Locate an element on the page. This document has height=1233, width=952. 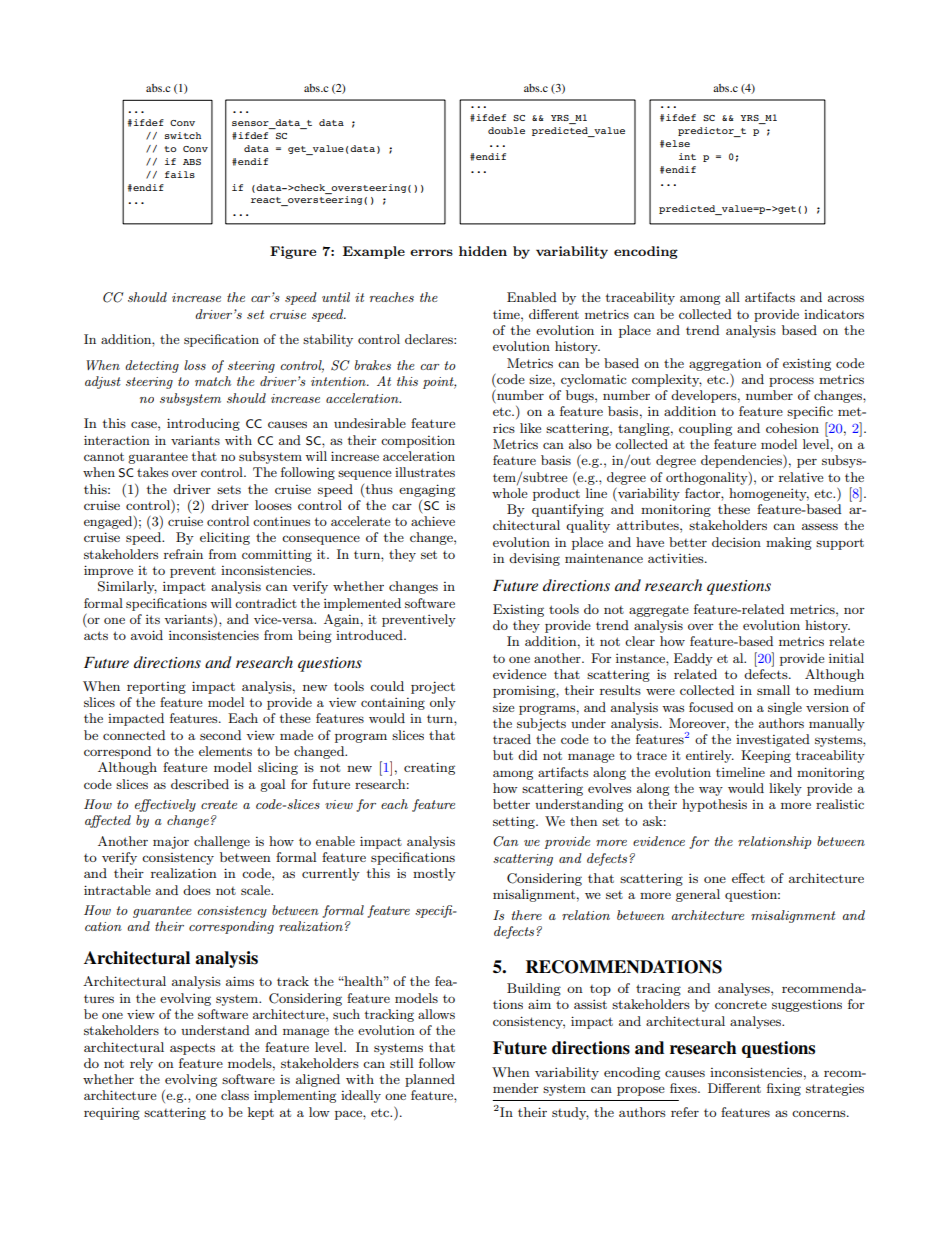
relative is located at coordinates (801, 477).
